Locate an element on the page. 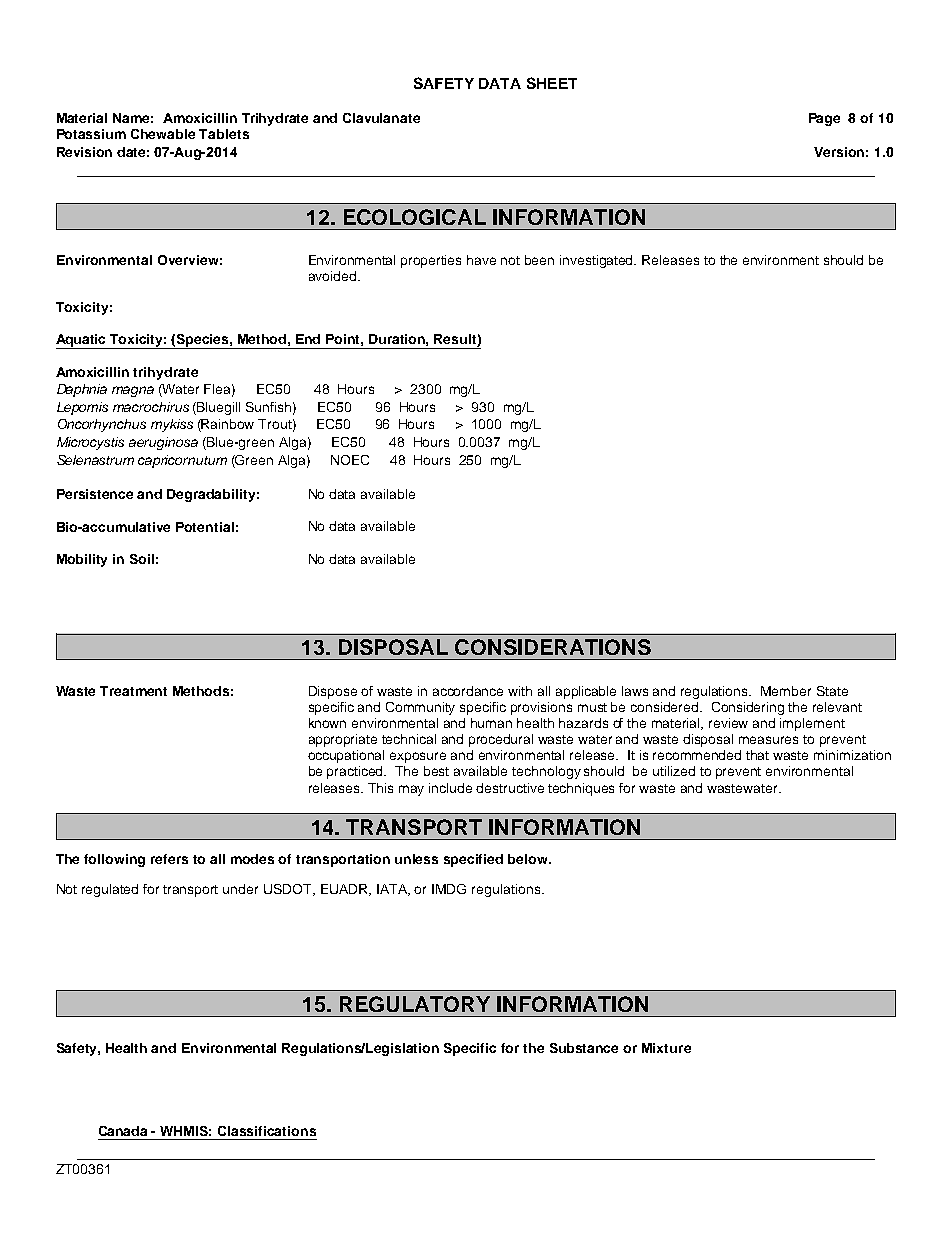 Image resolution: width=952 pixels, height=1233 pixels. Chewable is located at coordinates (163, 134).
